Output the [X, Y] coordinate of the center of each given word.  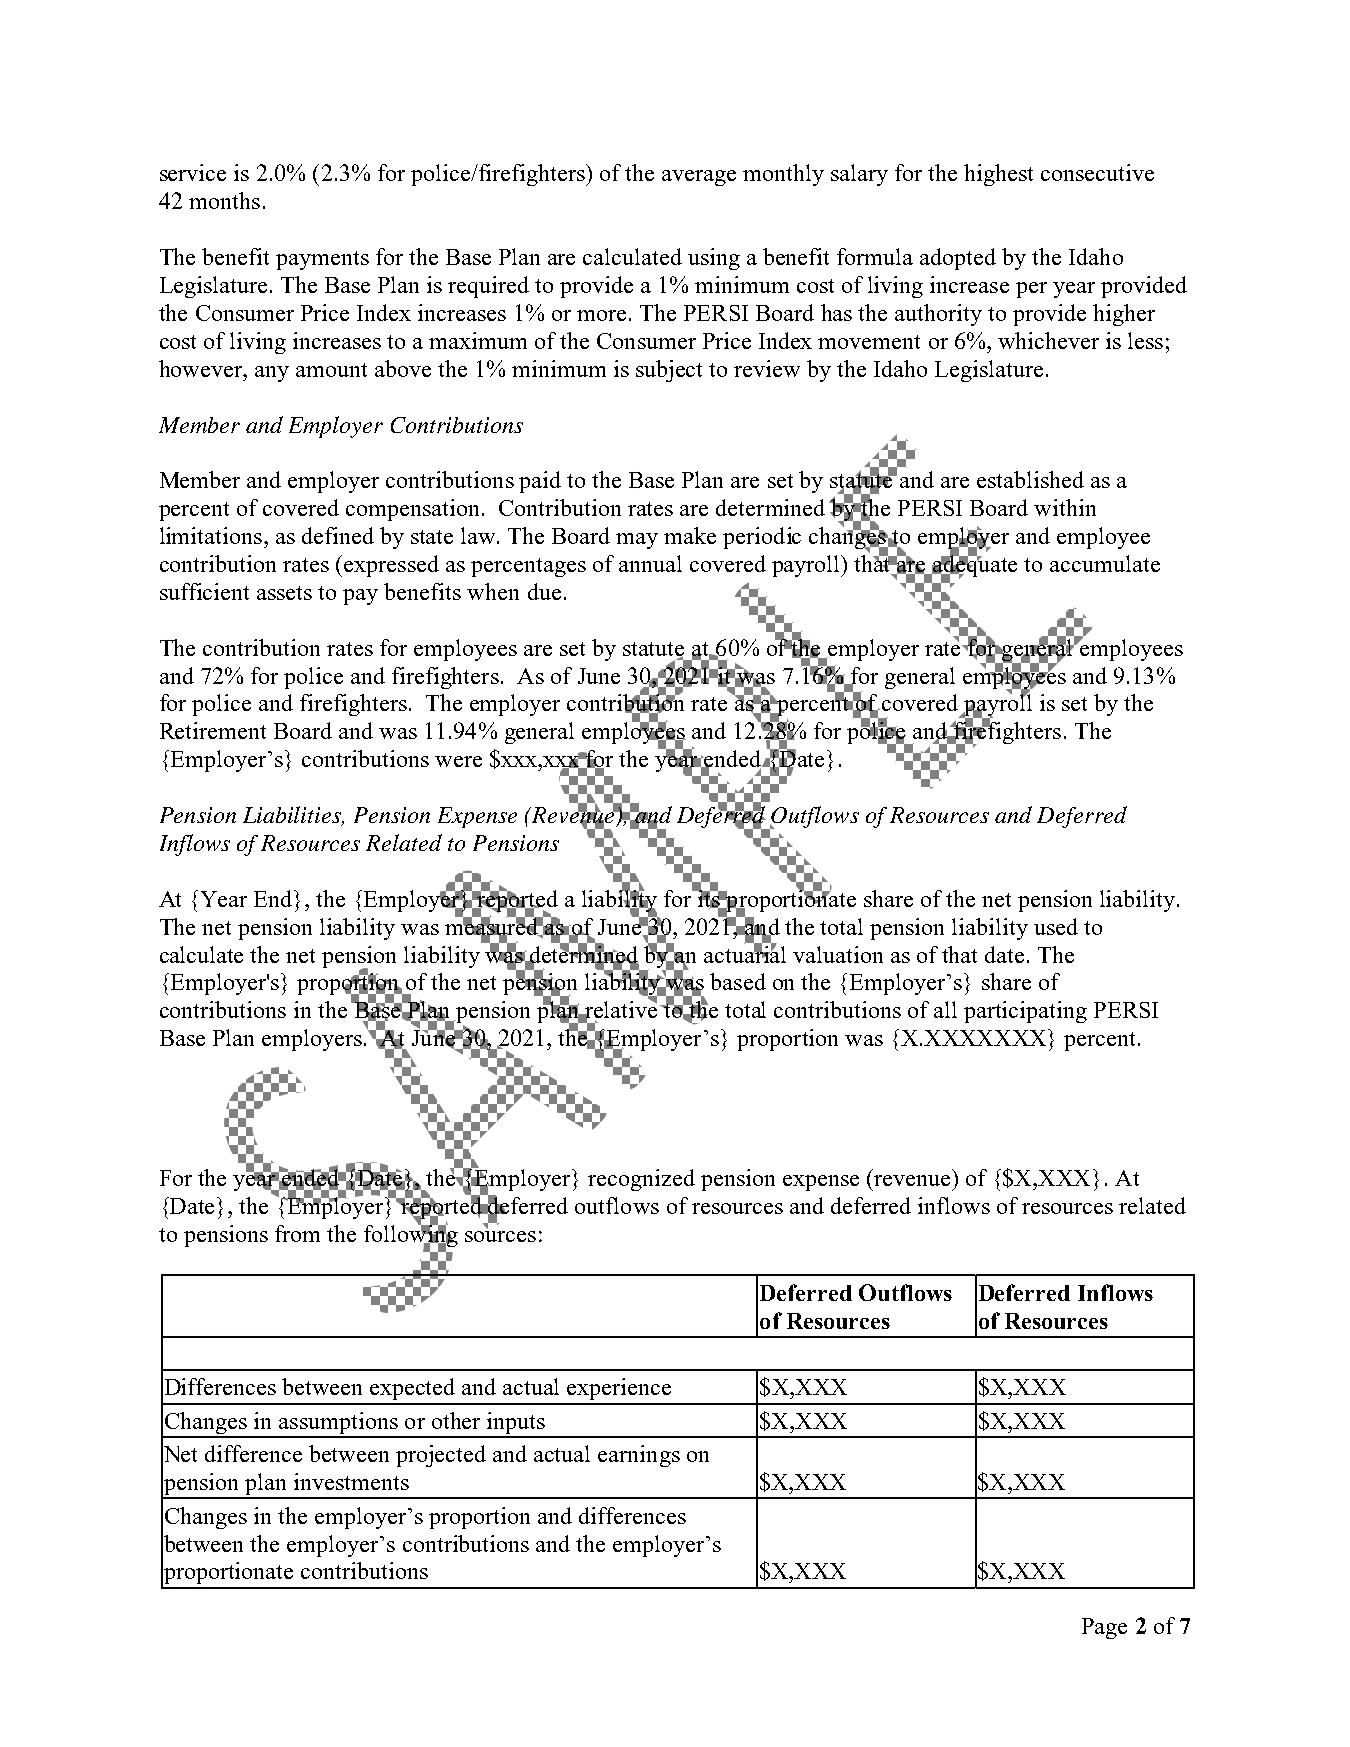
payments [322, 260]
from [297, 1233]
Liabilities [293, 816]
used [1056, 926]
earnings [639, 1456]
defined [338, 535]
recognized [641, 1180]
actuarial [745, 953]
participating [1025, 1012]
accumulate [1105, 563]
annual [650, 563]
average [699, 178]
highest [998, 175]
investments [351, 1481]
